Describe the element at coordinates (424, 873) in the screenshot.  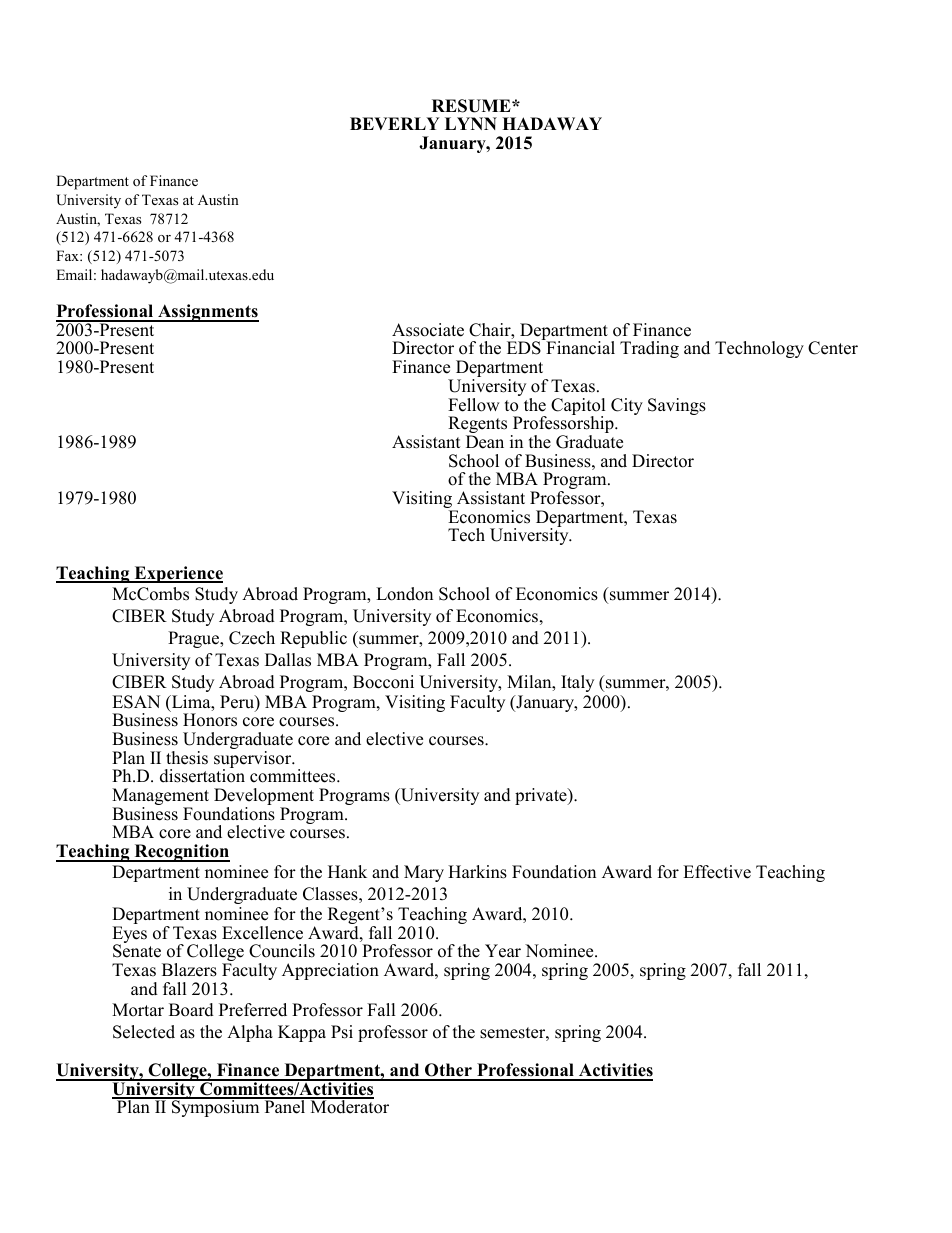
I see `Mary` at that location.
